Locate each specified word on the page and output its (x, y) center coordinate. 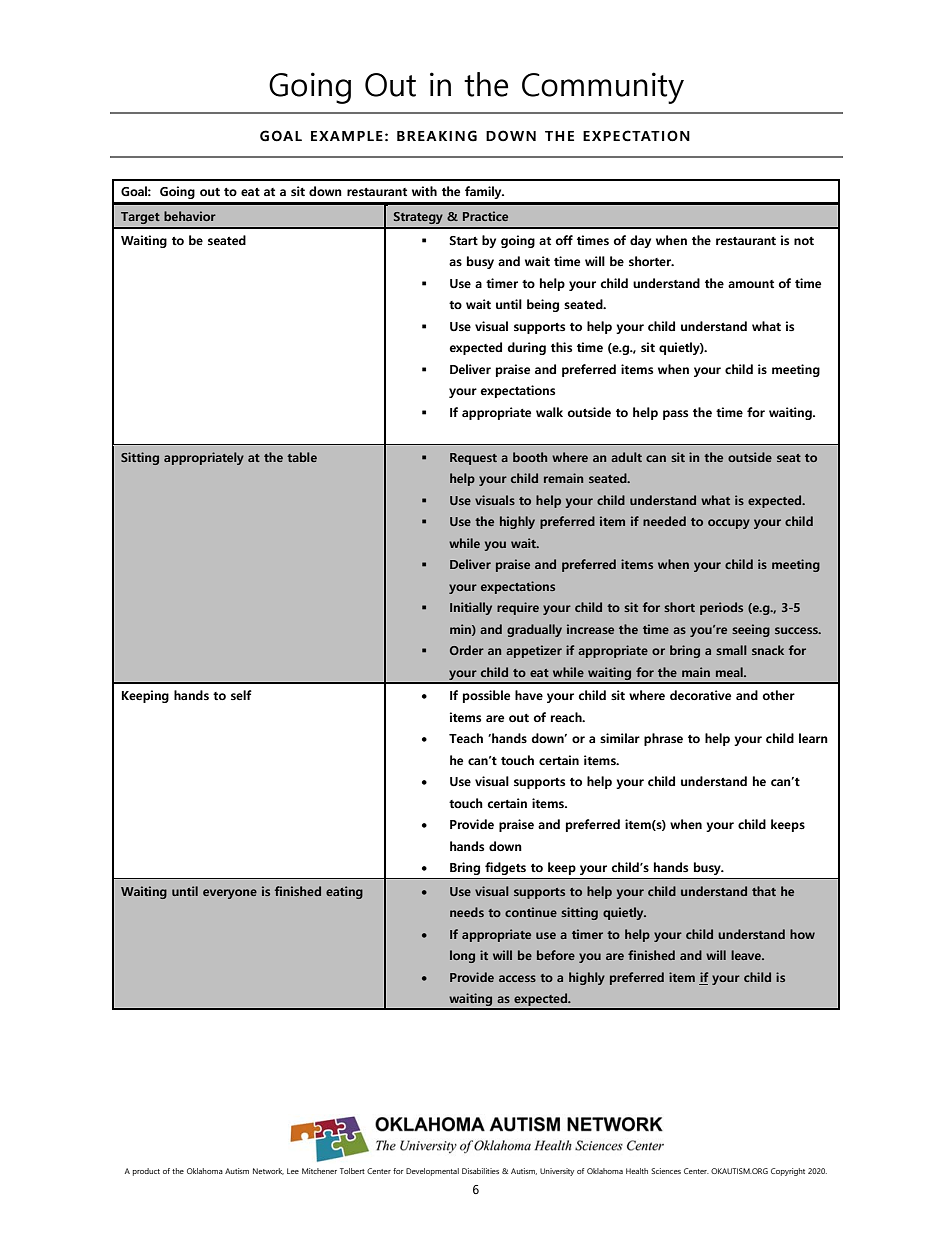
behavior (190, 216)
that (764, 891)
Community (603, 88)
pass (675, 415)
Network (268, 1171)
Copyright (788, 1172)
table (302, 457)
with (424, 191)
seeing (751, 630)
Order (467, 650)
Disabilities (480, 1171)
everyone (230, 894)
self (241, 695)
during (527, 348)
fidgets (505, 868)
